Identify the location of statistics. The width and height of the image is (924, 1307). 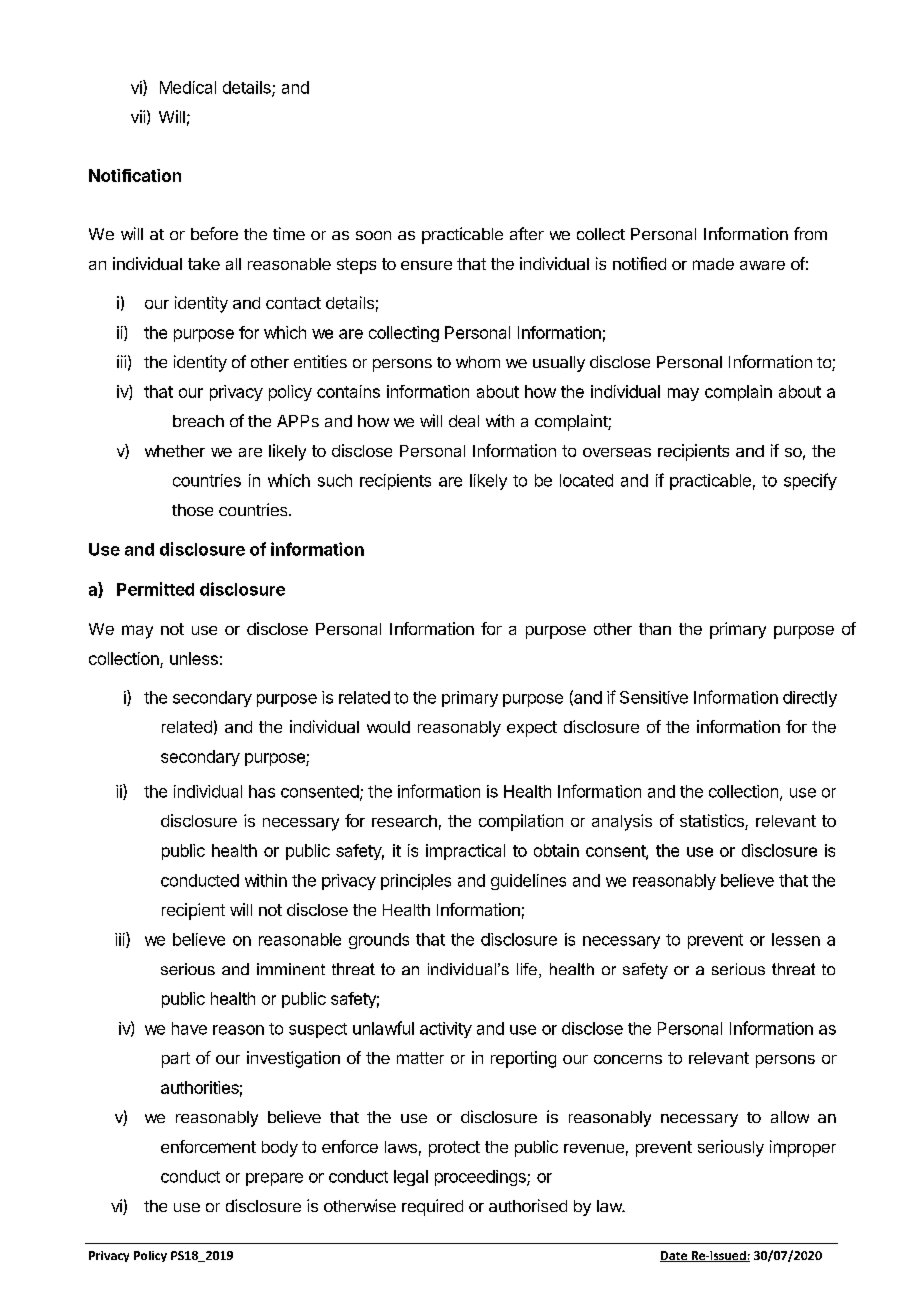
(713, 822).
